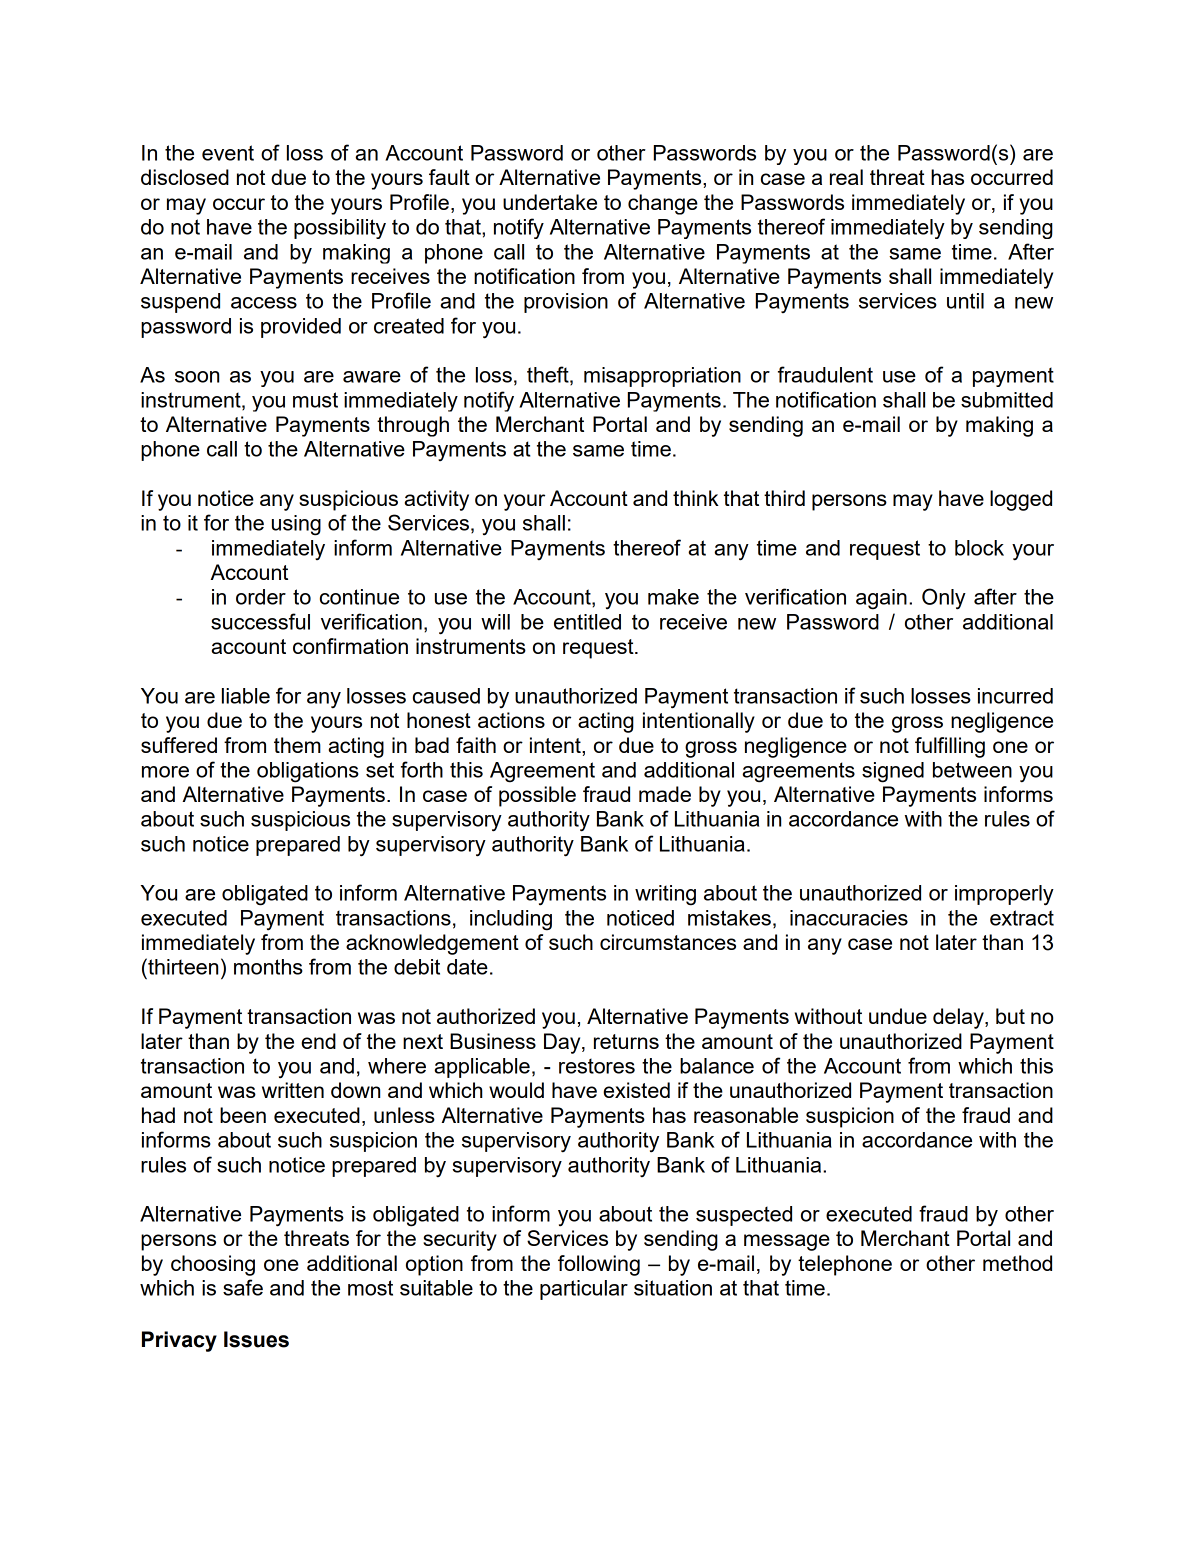 The image size is (1194, 1545). What do you see at coordinates (849, 918) in the page?
I see `inaccuracies` at bounding box center [849, 918].
